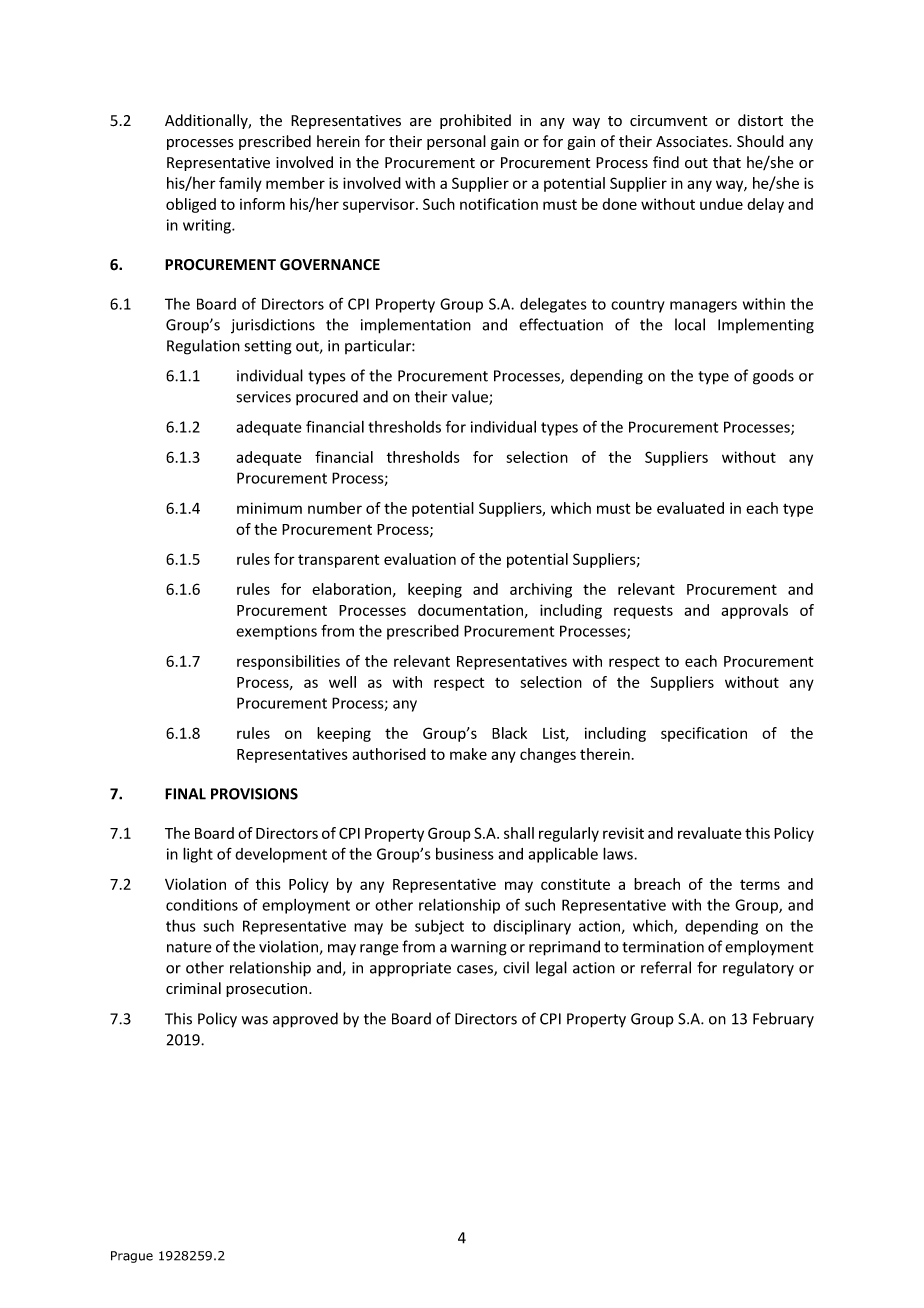  I want to click on specification, so click(704, 734).
